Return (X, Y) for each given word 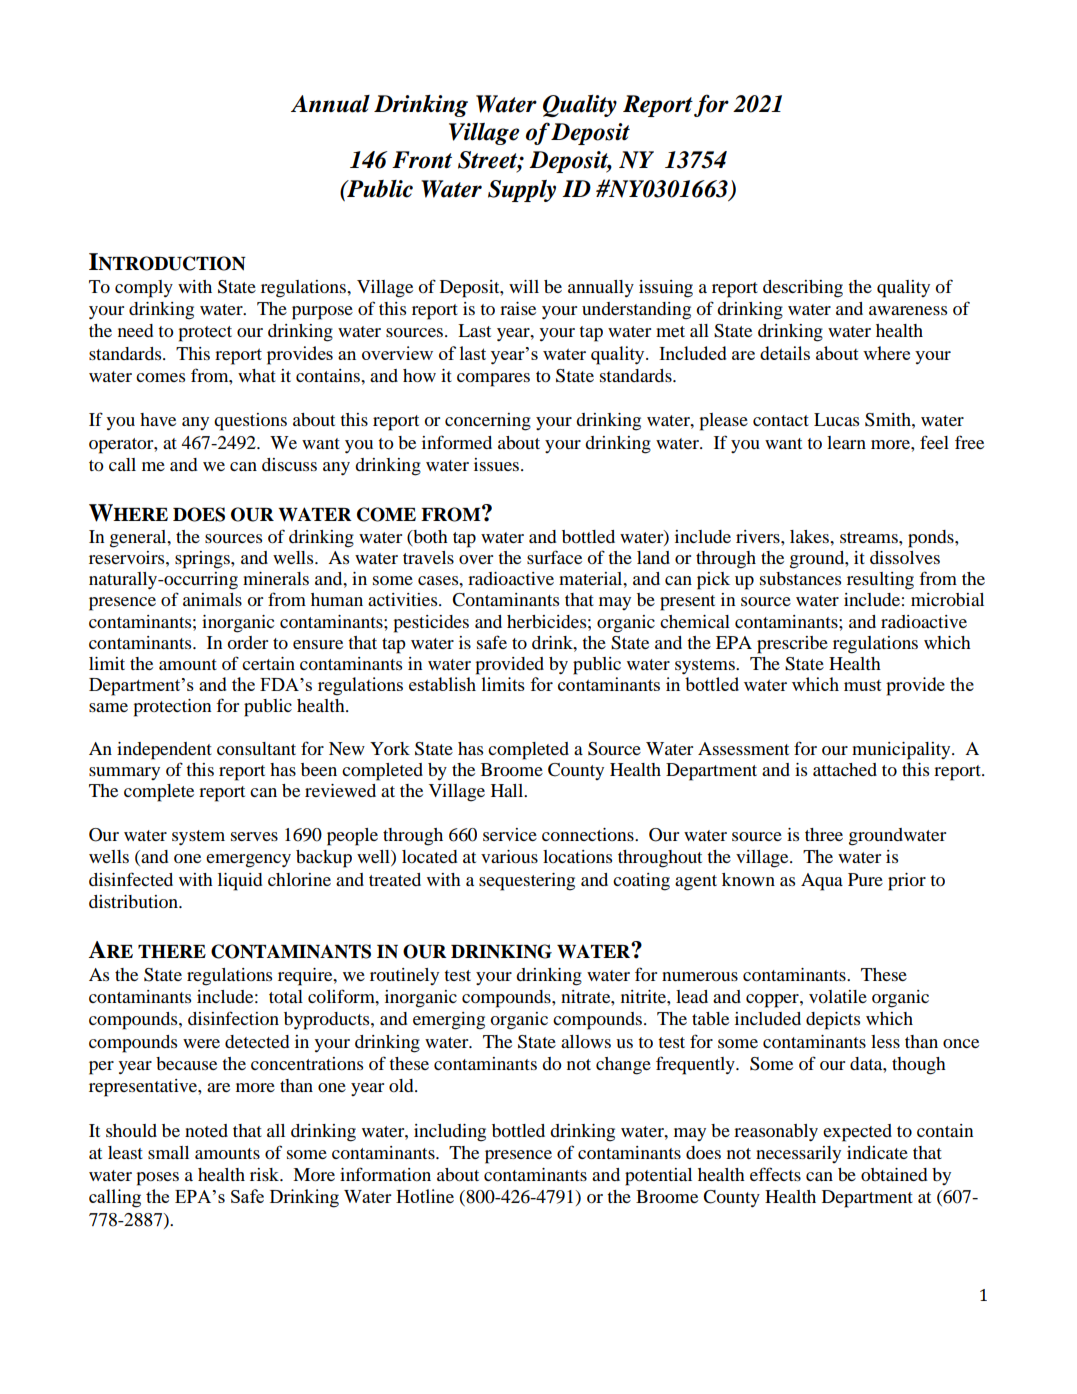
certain (268, 663)
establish (442, 684)
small (168, 1152)
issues (496, 464)
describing (803, 289)
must (863, 685)
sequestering (527, 882)
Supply (522, 191)
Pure (865, 879)
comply (144, 289)
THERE (172, 951)
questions (250, 422)
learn (846, 442)
